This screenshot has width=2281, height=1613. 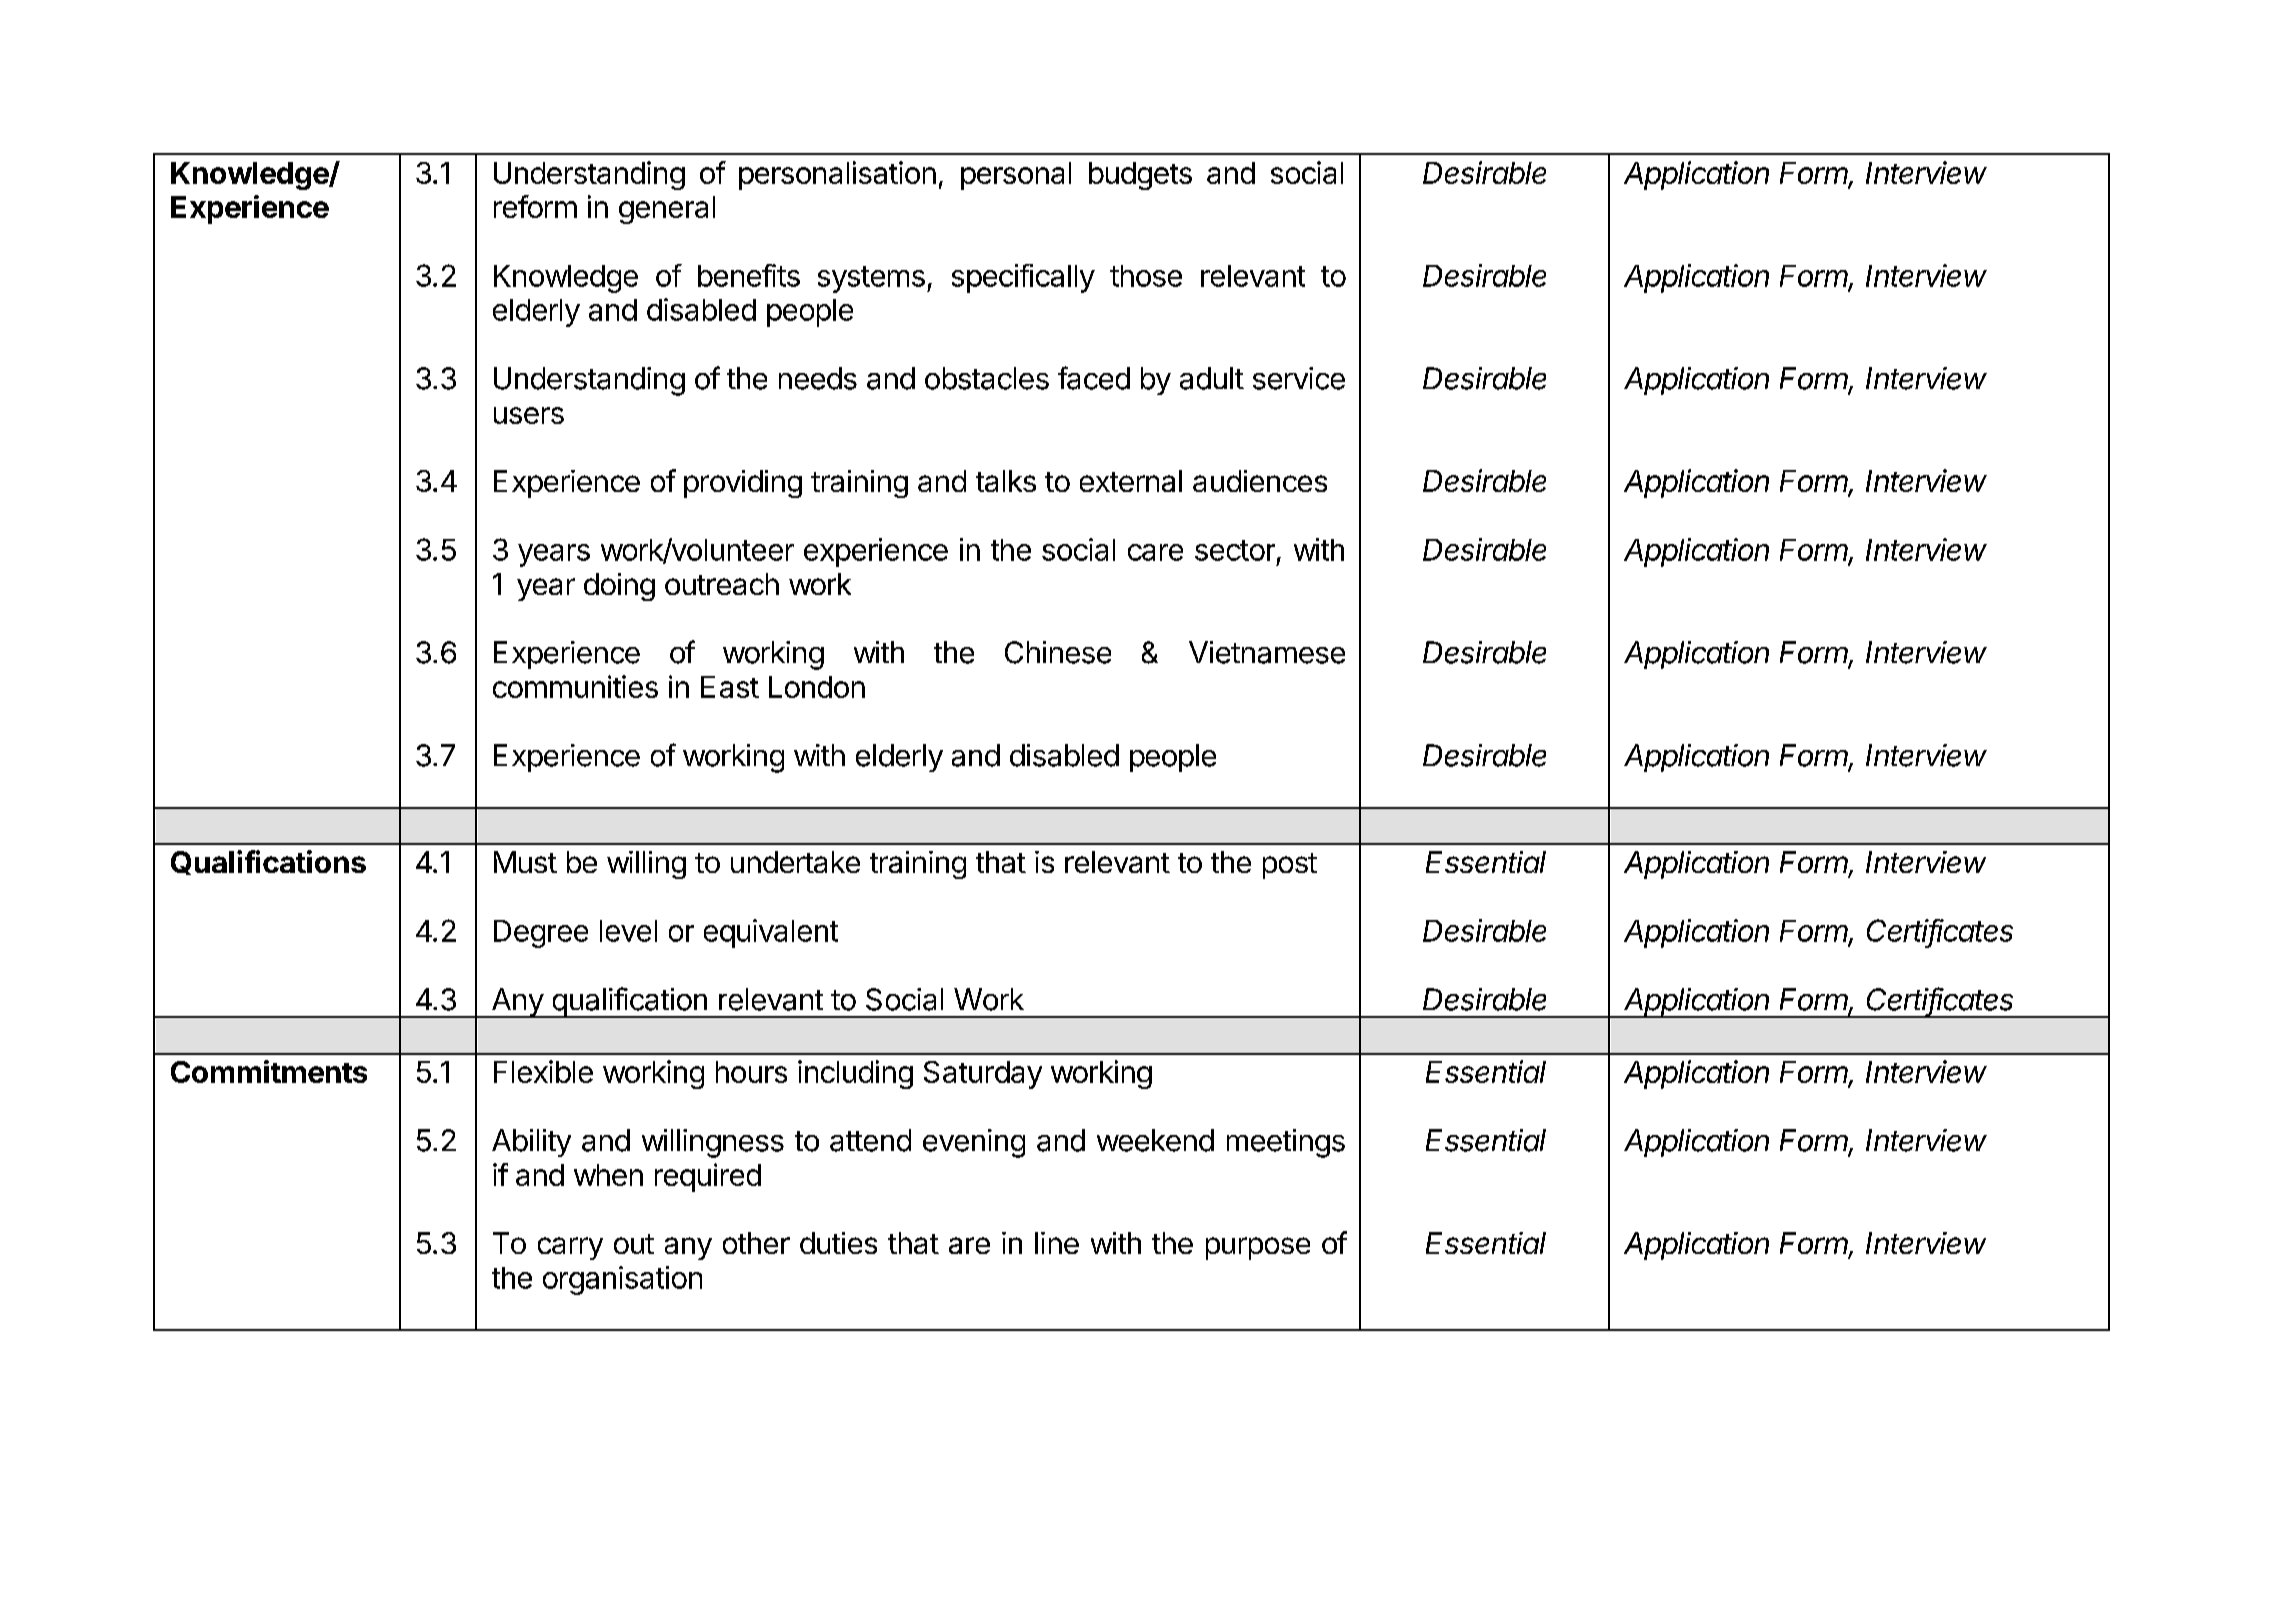 I want to click on budgets, so click(x=1140, y=176).
